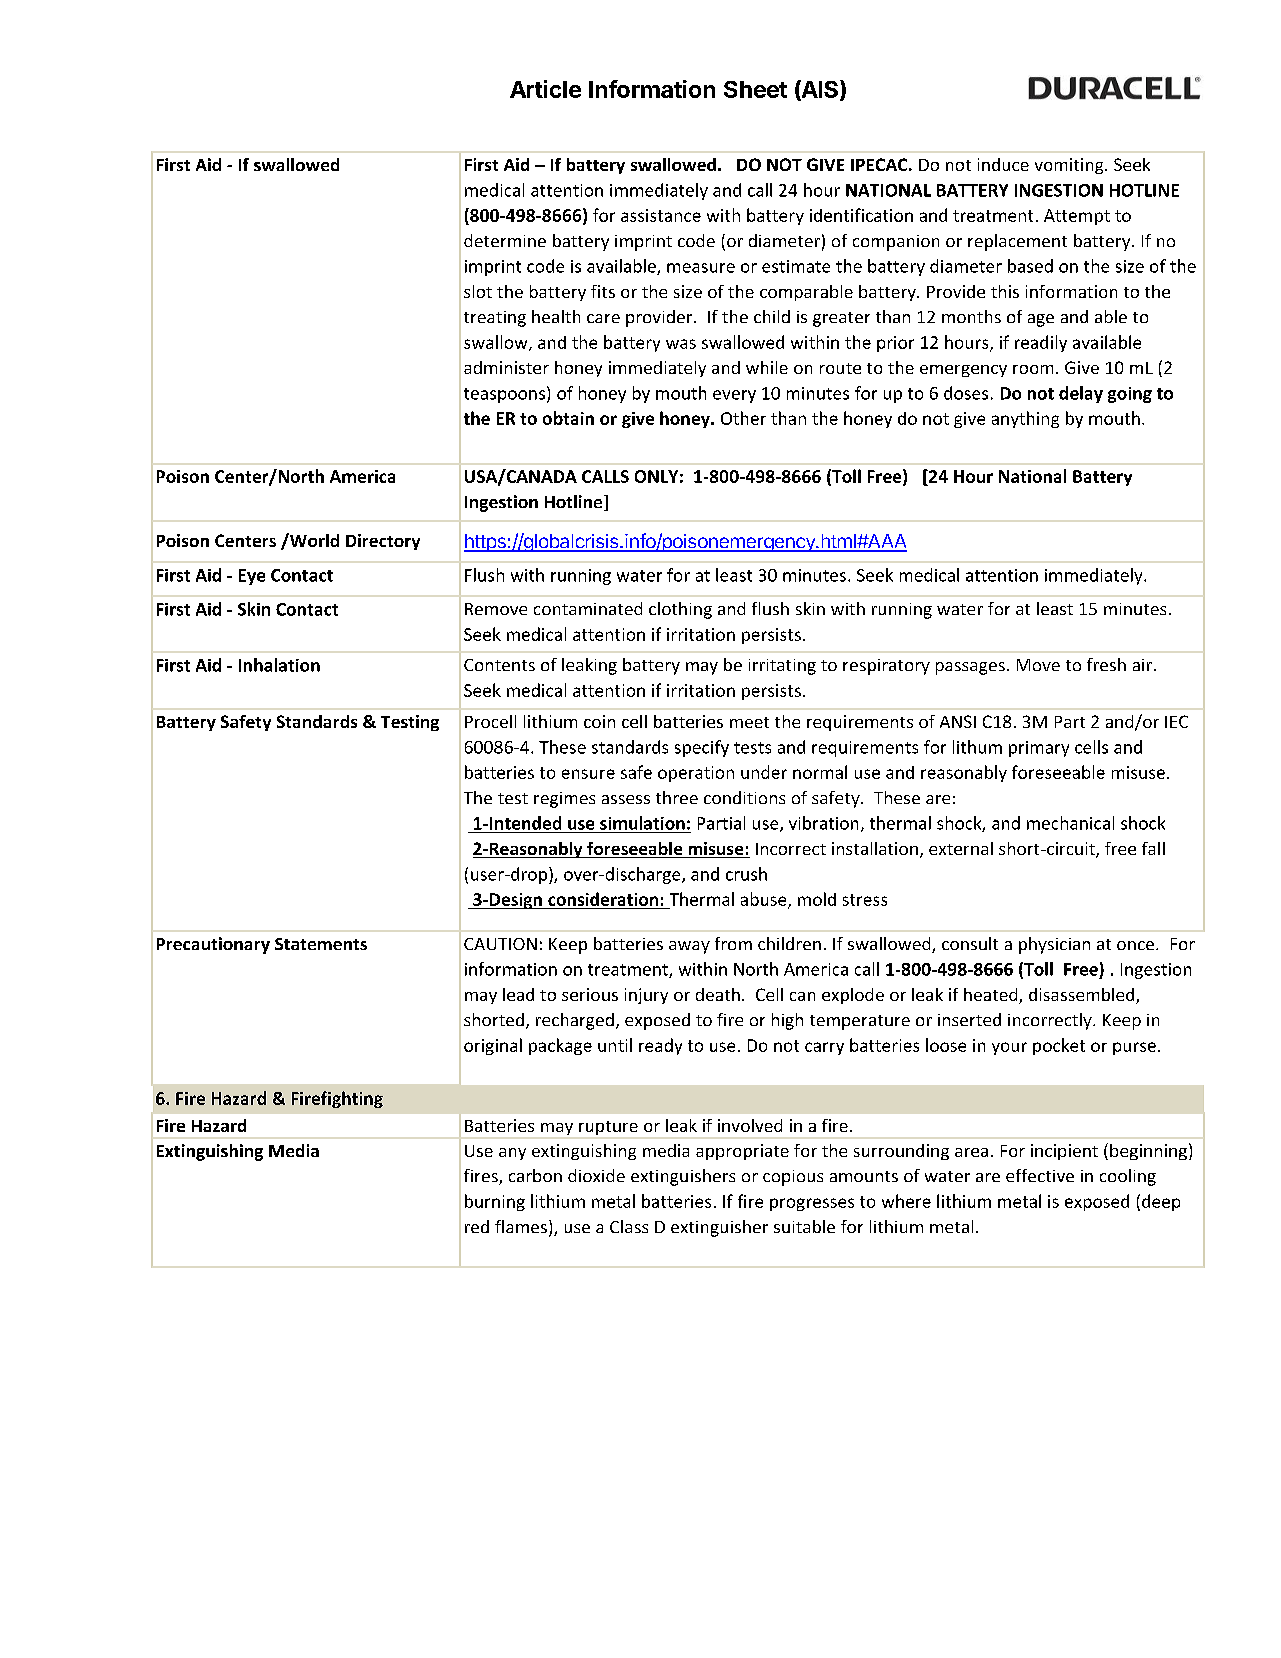  Describe the element at coordinates (321, 944) in the screenshot. I see `Statements` at that location.
